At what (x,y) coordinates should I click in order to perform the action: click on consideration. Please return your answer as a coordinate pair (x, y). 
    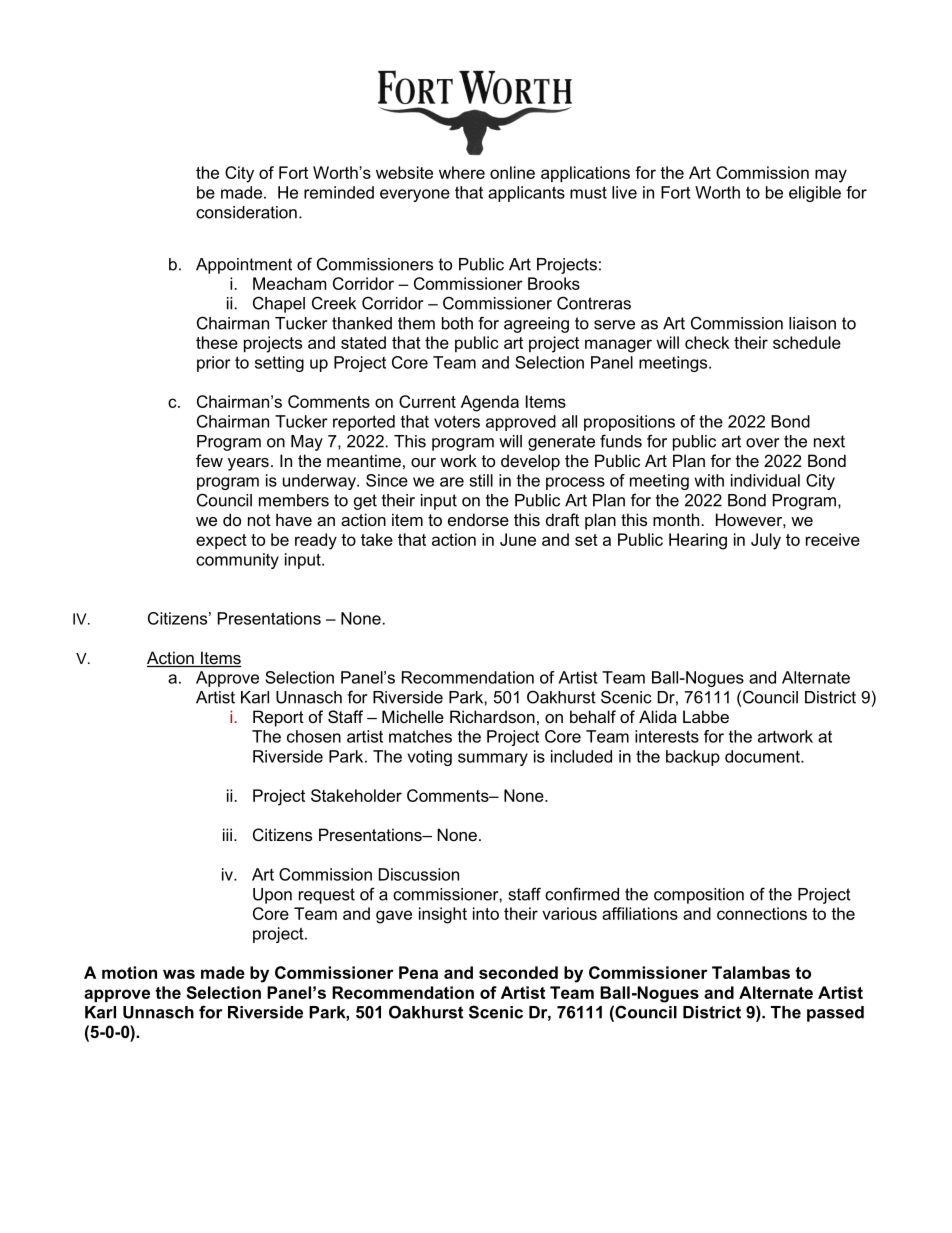
    Looking at the image, I should click on (246, 212).
